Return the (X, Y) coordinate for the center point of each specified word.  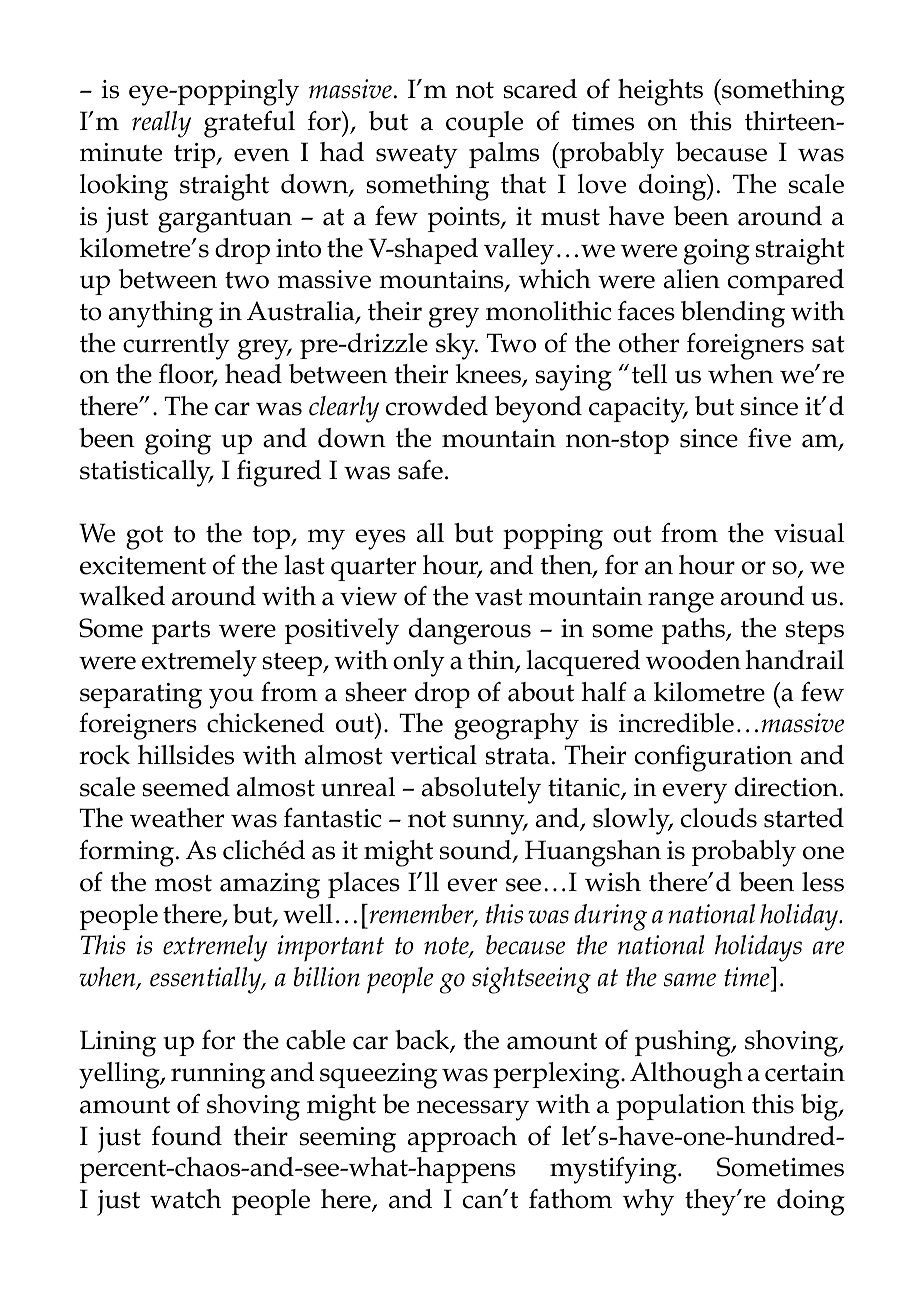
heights (660, 92)
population (680, 1107)
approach (462, 1139)
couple (484, 124)
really (161, 124)
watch (185, 1199)
